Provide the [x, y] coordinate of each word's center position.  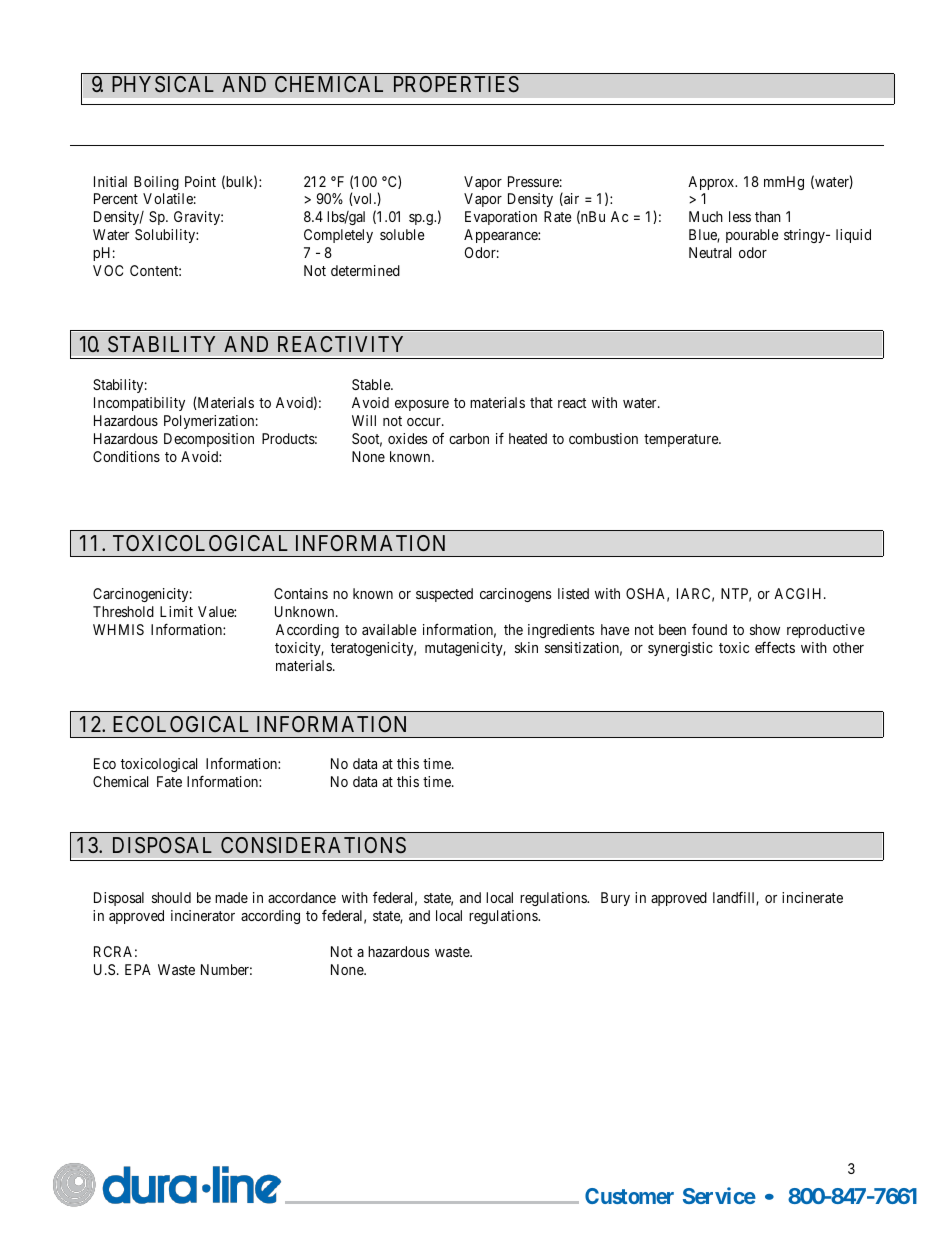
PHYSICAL [163, 84]
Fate [169, 781]
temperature [682, 440]
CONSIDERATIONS [313, 845]
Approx [712, 185]
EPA [138, 969]
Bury [615, 899]
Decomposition [209, 440]
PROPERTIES [456, 84]
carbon [469, 438]
